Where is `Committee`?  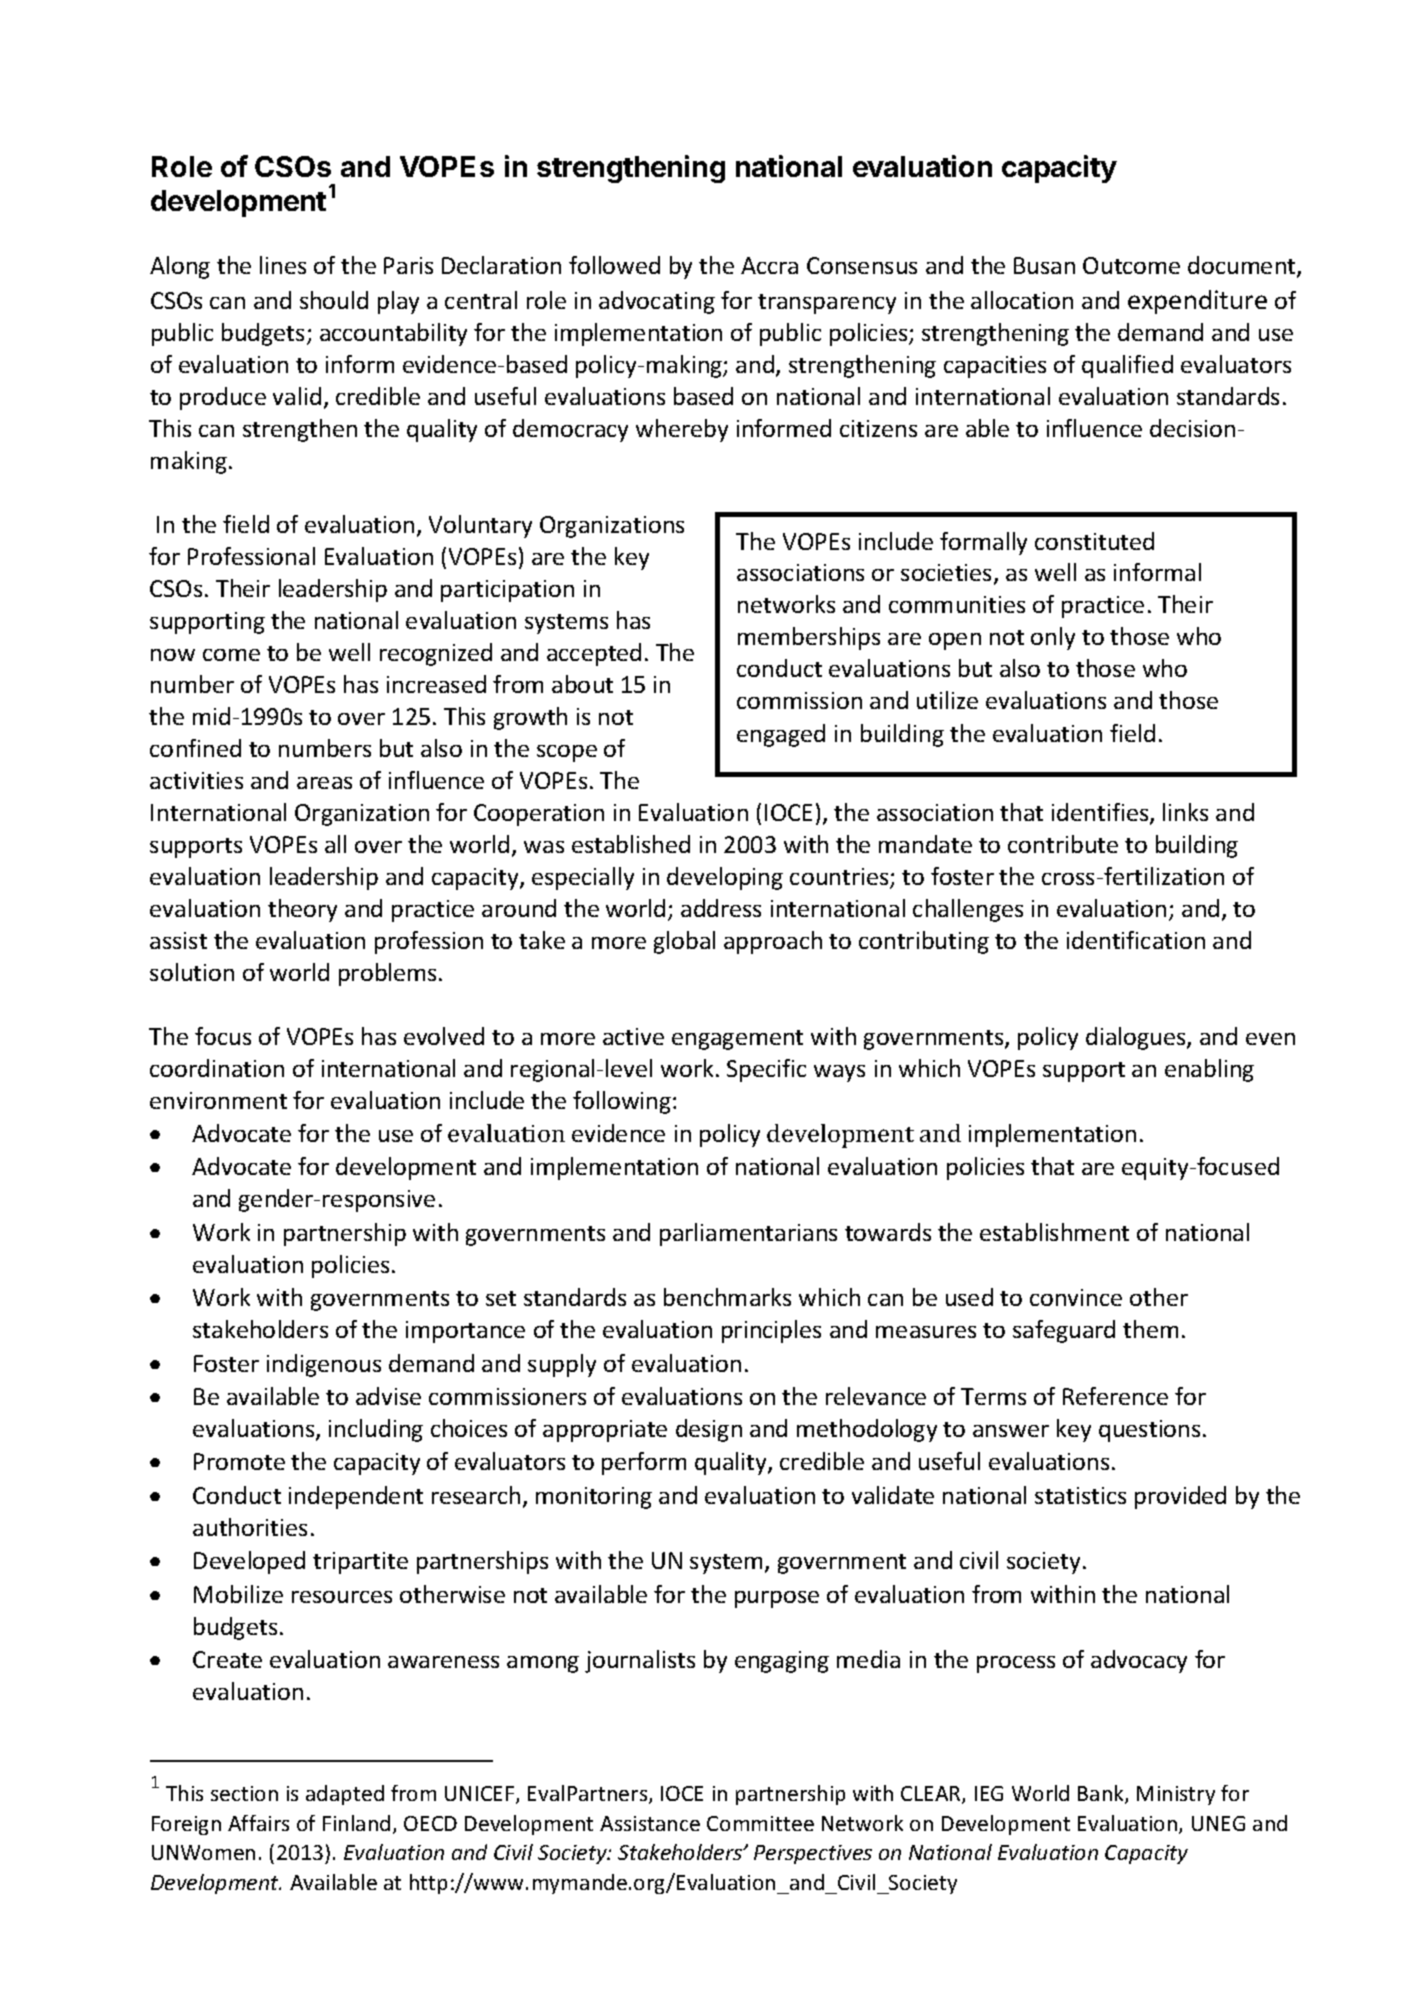 Committee is located at coordinates (760, 1823).
